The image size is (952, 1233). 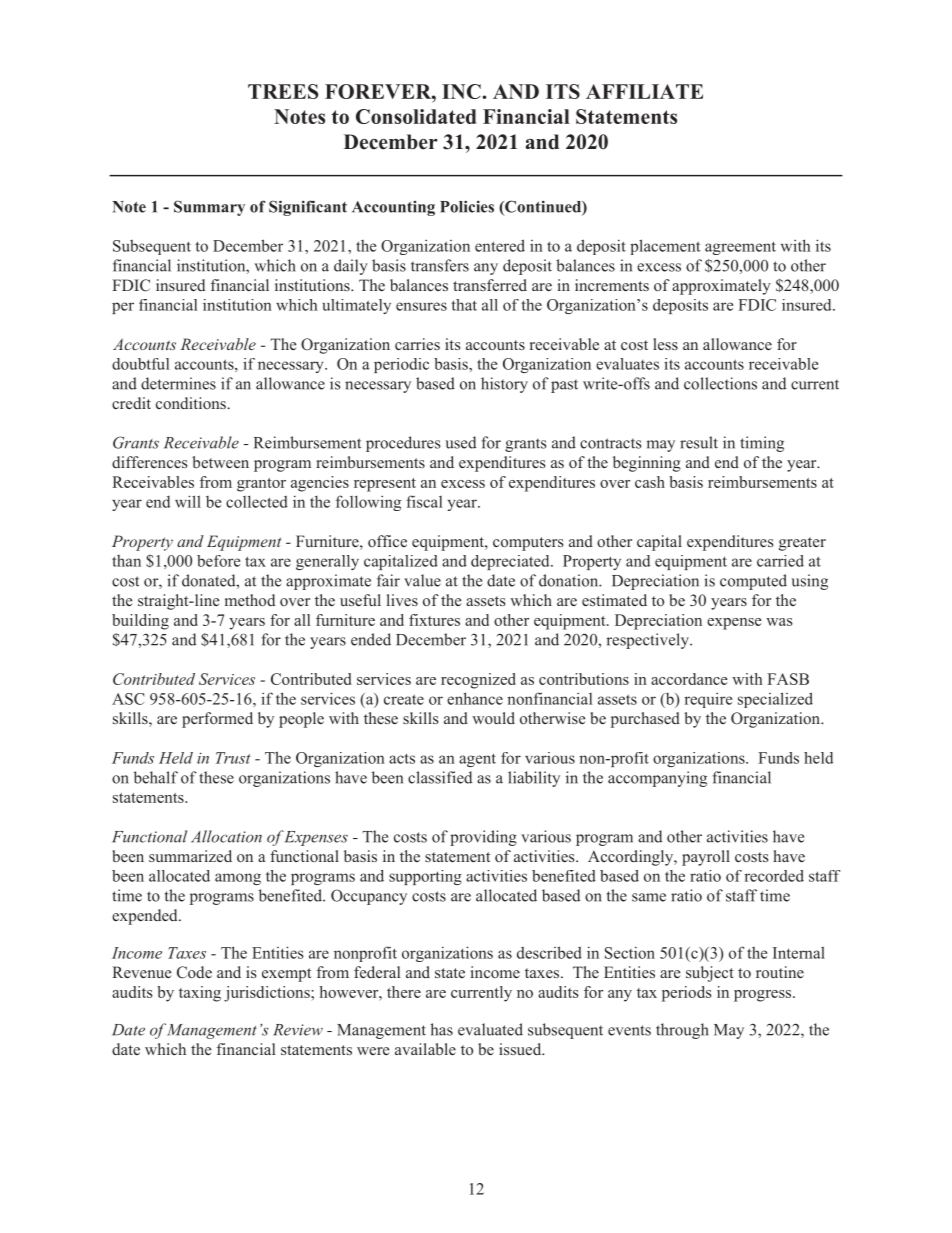 I want to click on evaluated, so click(x=490, y=1029).
